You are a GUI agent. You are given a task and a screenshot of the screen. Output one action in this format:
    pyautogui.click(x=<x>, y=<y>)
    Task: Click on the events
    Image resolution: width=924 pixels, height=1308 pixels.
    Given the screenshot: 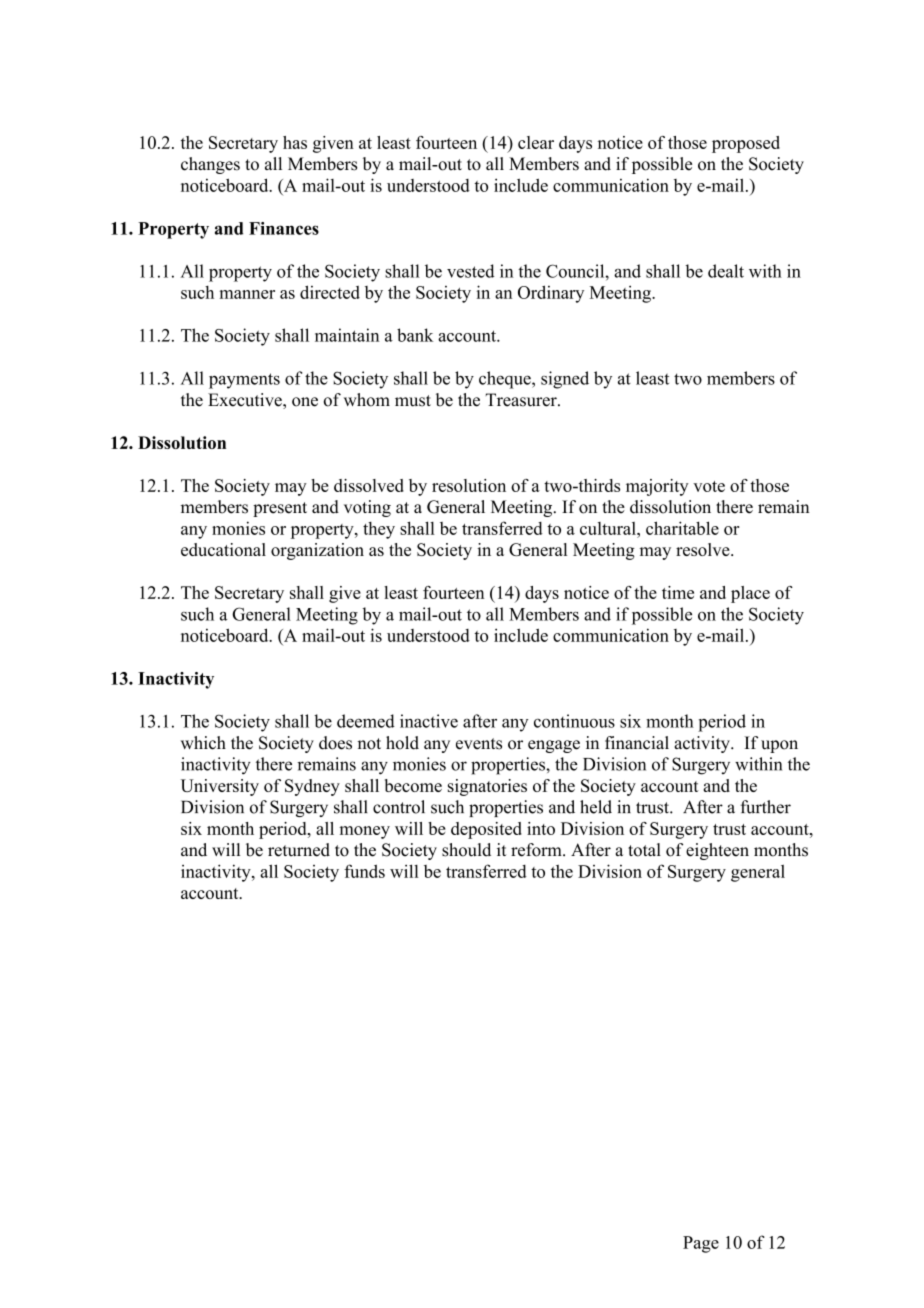 What is the action you would take?
    pyautogui.click(x=479, y=744)
